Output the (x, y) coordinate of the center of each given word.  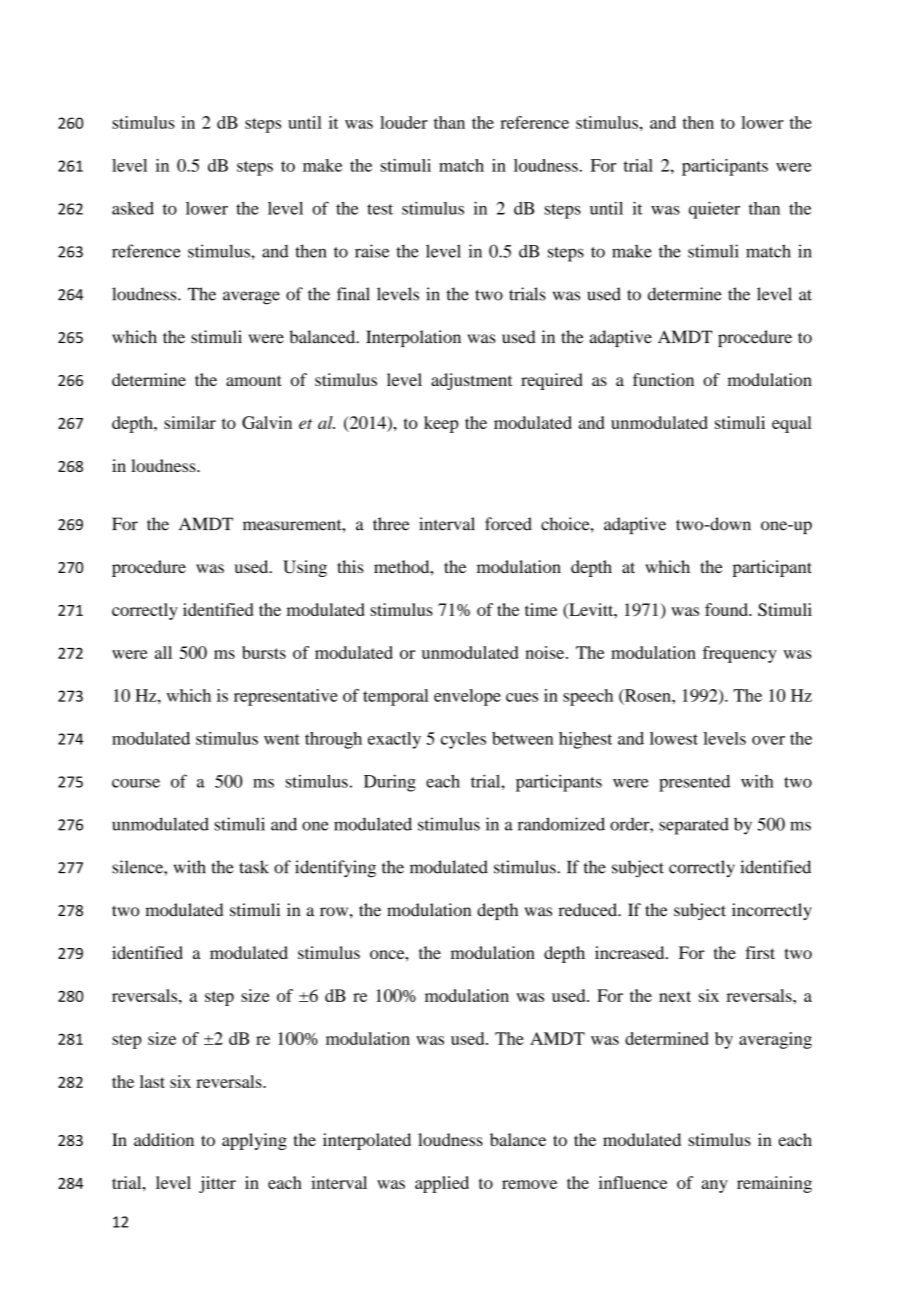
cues (522, 697)
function (663, 379)
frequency (740, 654)
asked (133, 208)
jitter (217, 1184)
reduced (588, 910)
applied (442, 1184)
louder (404, 122)
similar (190, 422)
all (163, 652)
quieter (714, 210)
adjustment (471, 381)
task (254, 867)
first (760, 952)
